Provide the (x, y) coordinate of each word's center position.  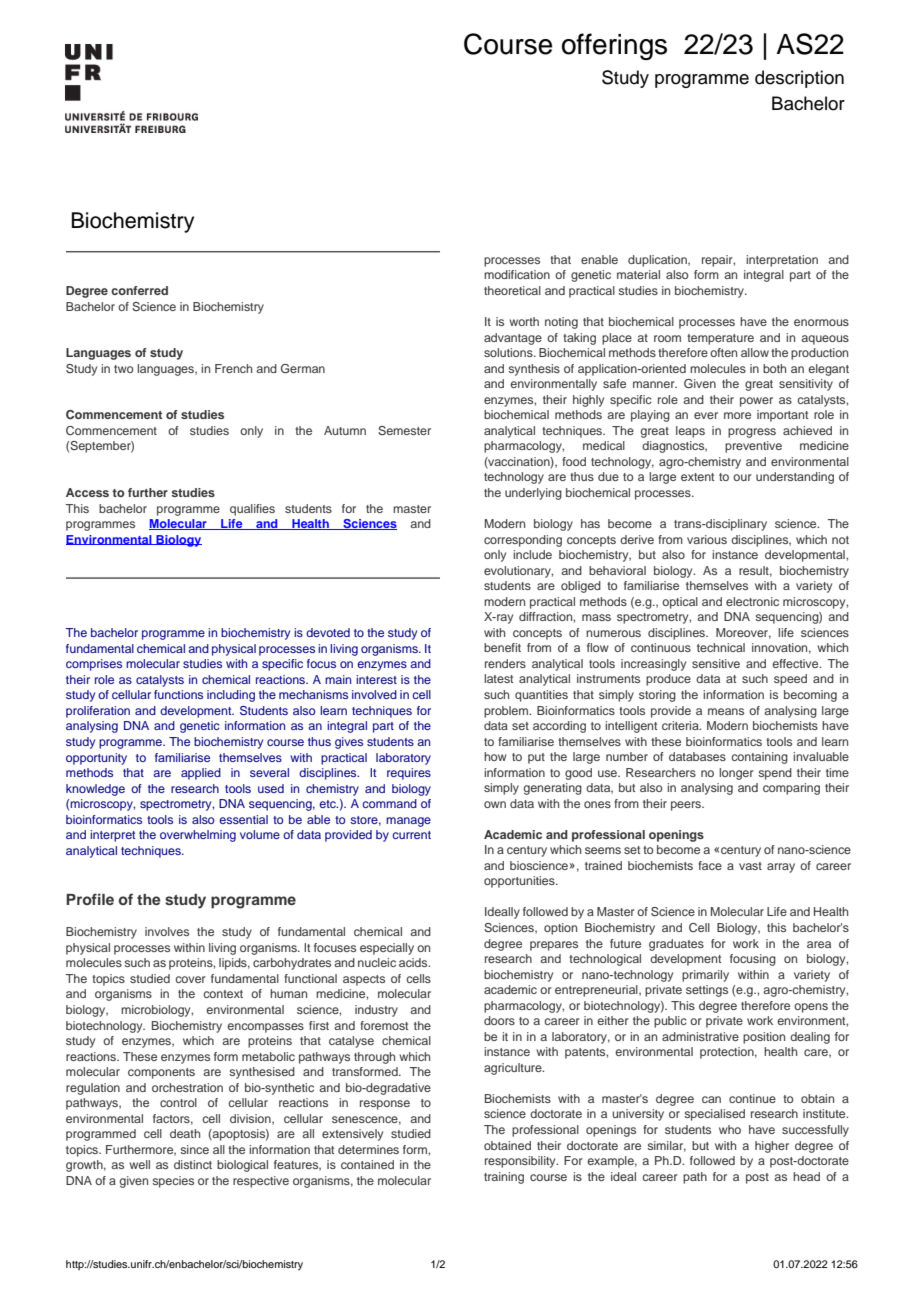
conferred (139, 290)
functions (178, 694)
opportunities (520, 882)
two (123, 369)
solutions (509, 352)
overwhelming (198, 836)
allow (755, 352)
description (799, 79)
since (194, 1149)
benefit (502, 647)
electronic (752, 601)
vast (750, 866)
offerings (614, 46)
